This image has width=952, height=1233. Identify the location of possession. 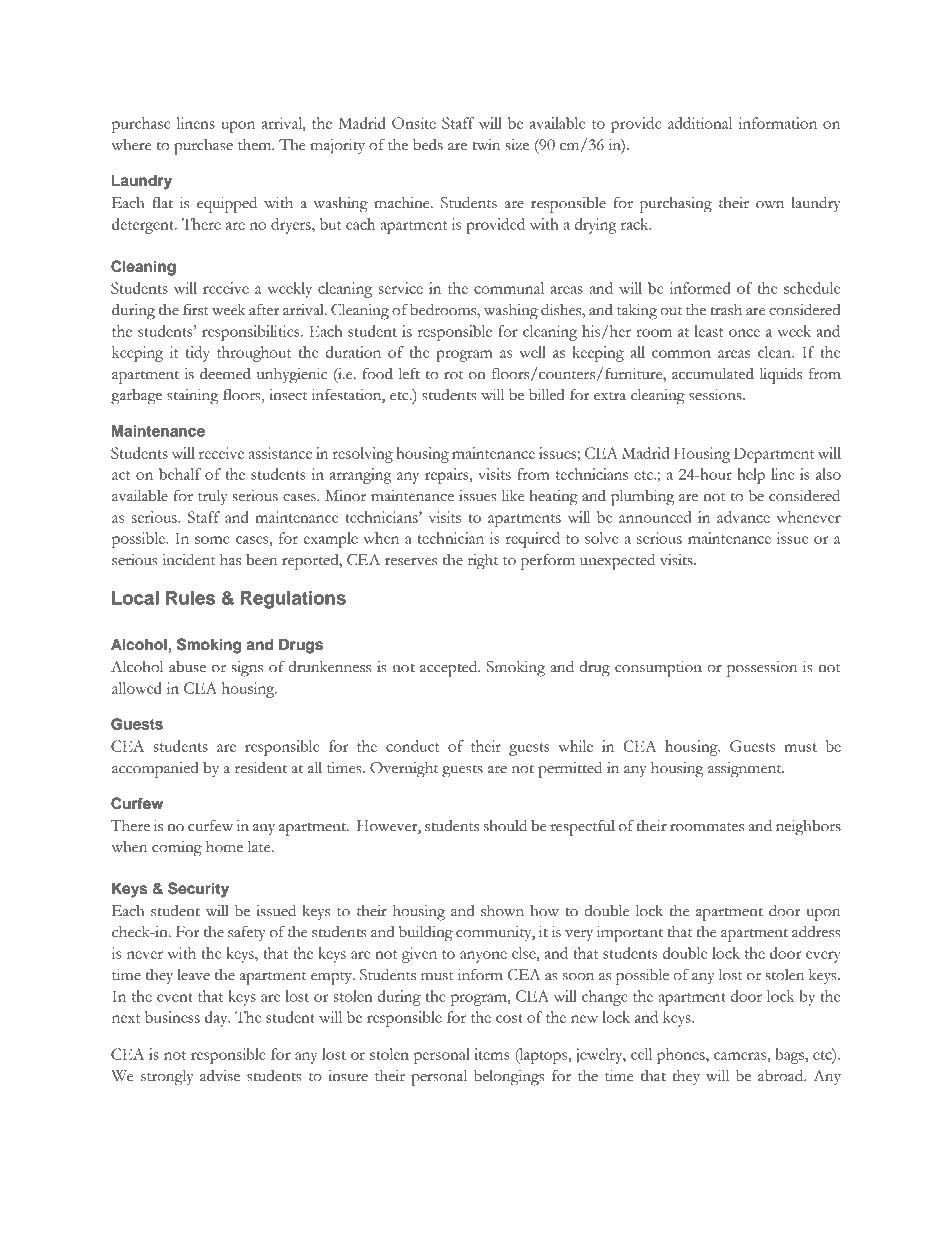
(762, 669).
